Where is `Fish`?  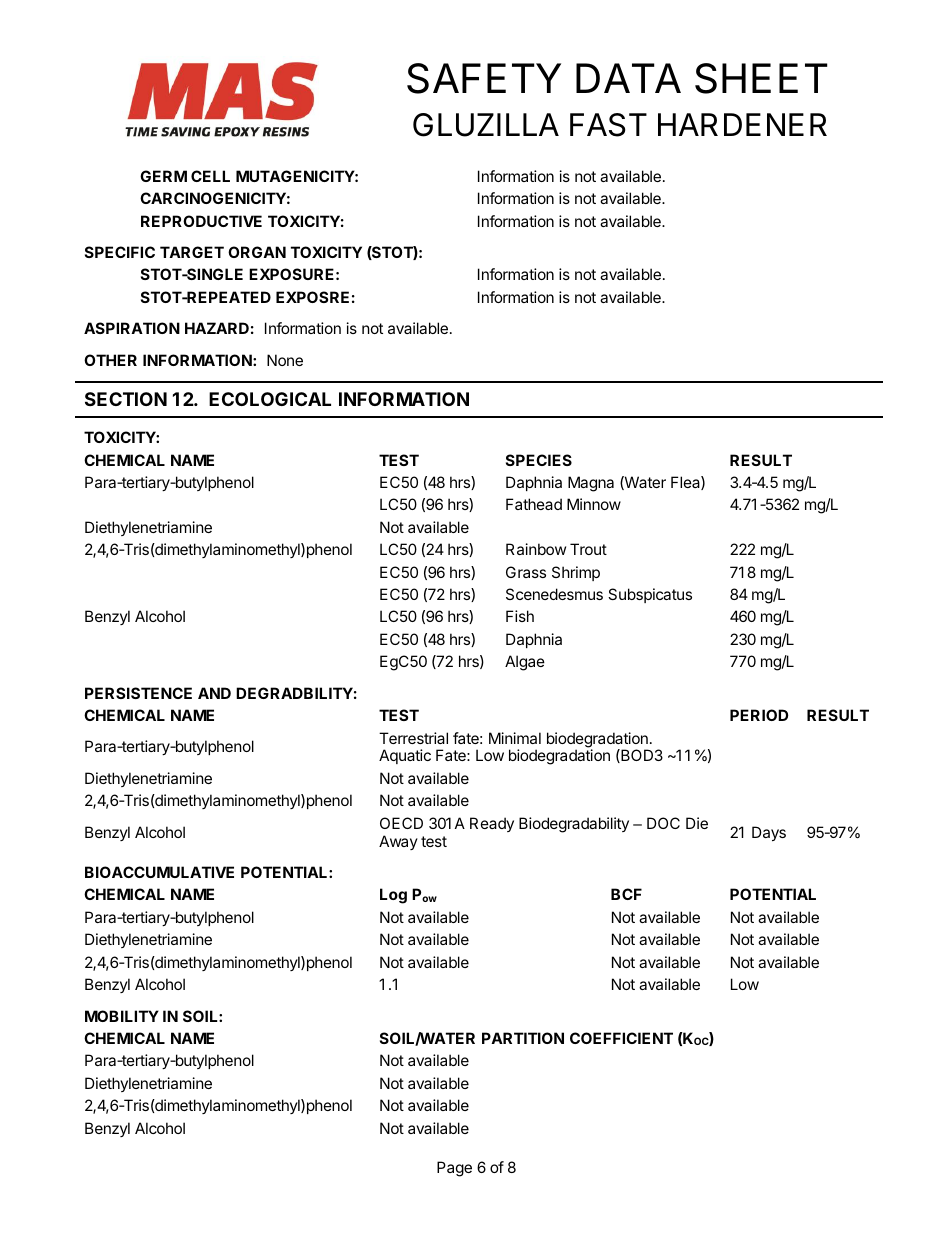
Fish is located at coordinates (520, 616).
